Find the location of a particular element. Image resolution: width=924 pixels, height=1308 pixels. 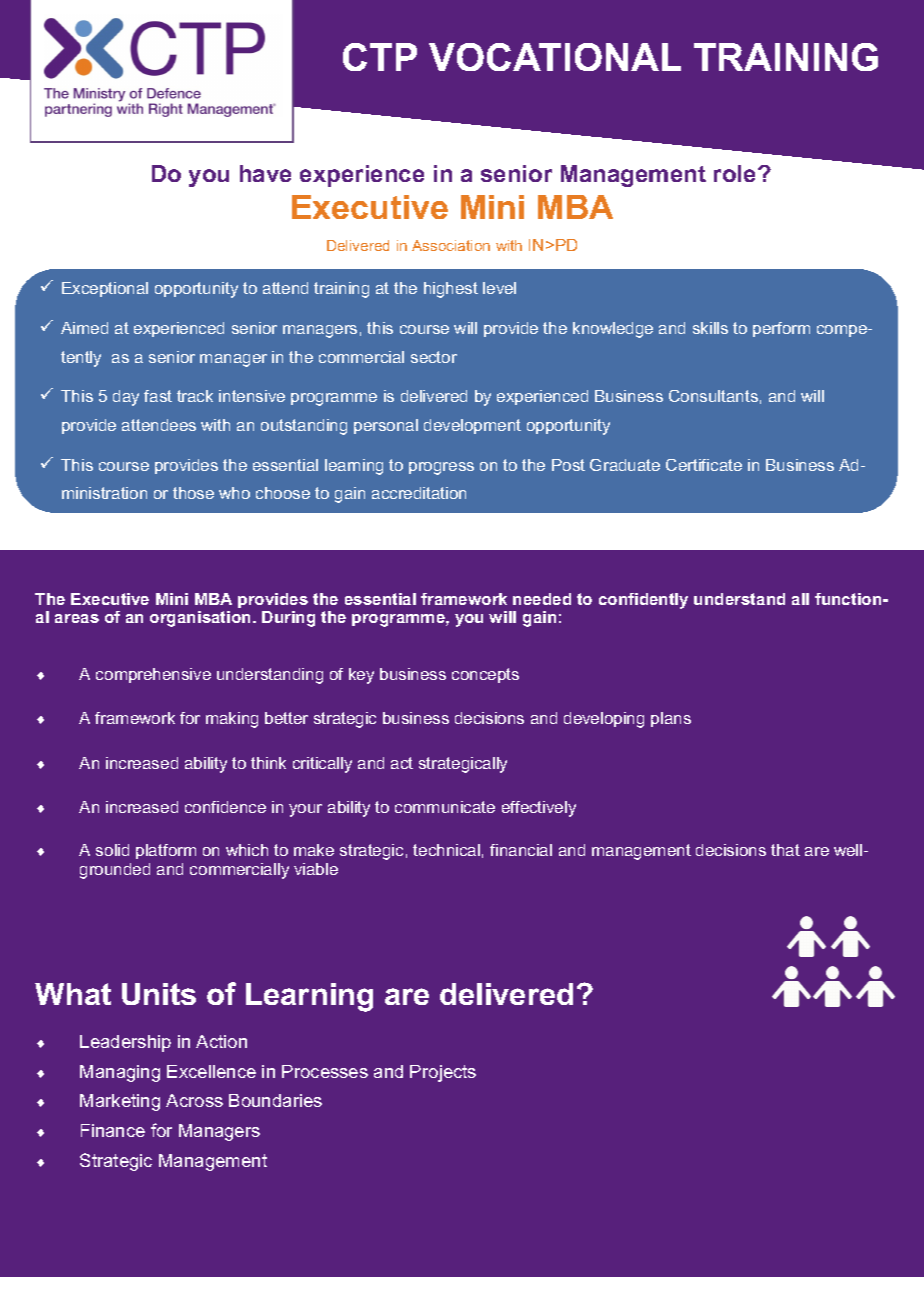

CTP is located at coordinates (380, 57).
